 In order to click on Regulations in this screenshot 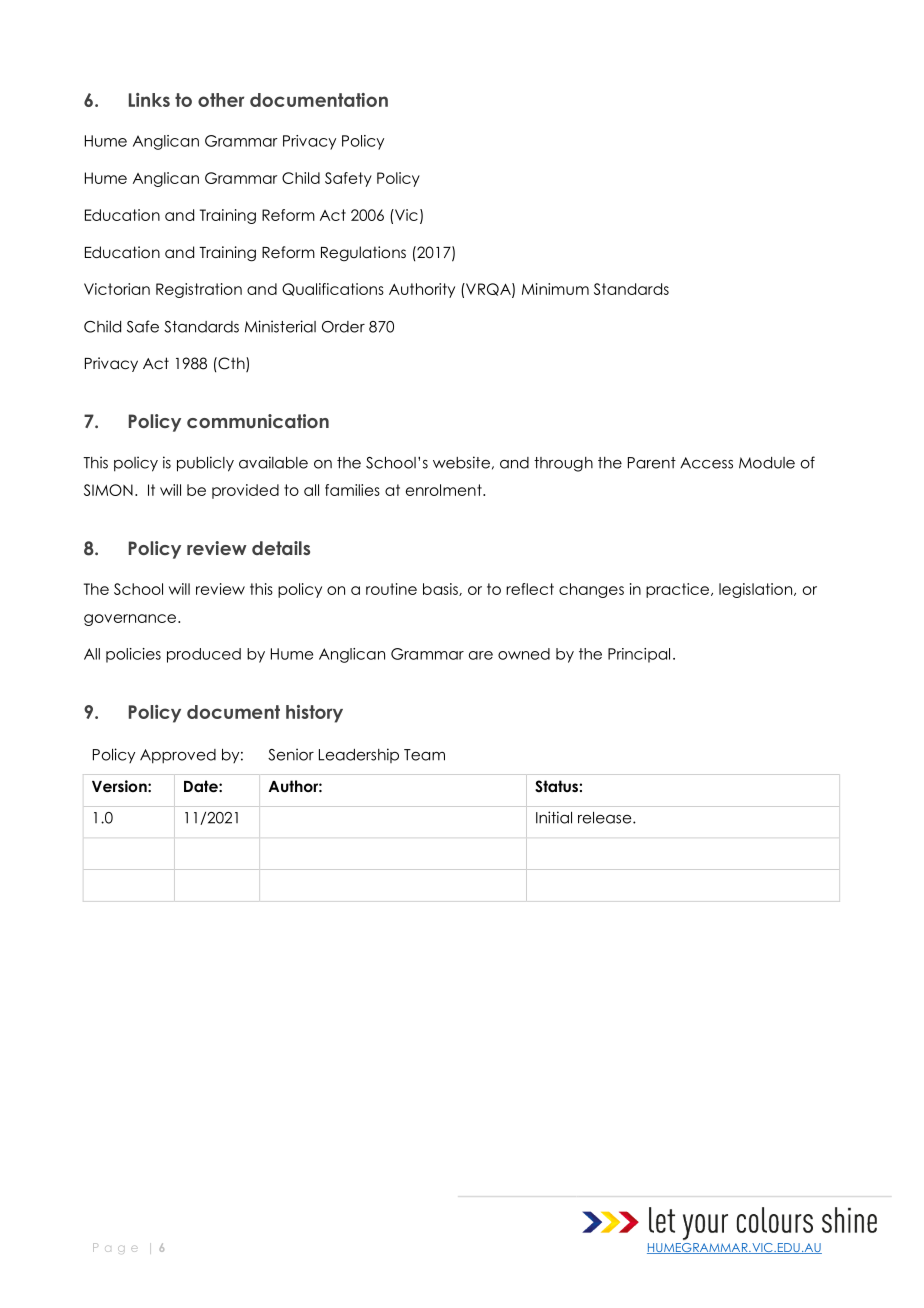, I will do `click(363, 253)`.
